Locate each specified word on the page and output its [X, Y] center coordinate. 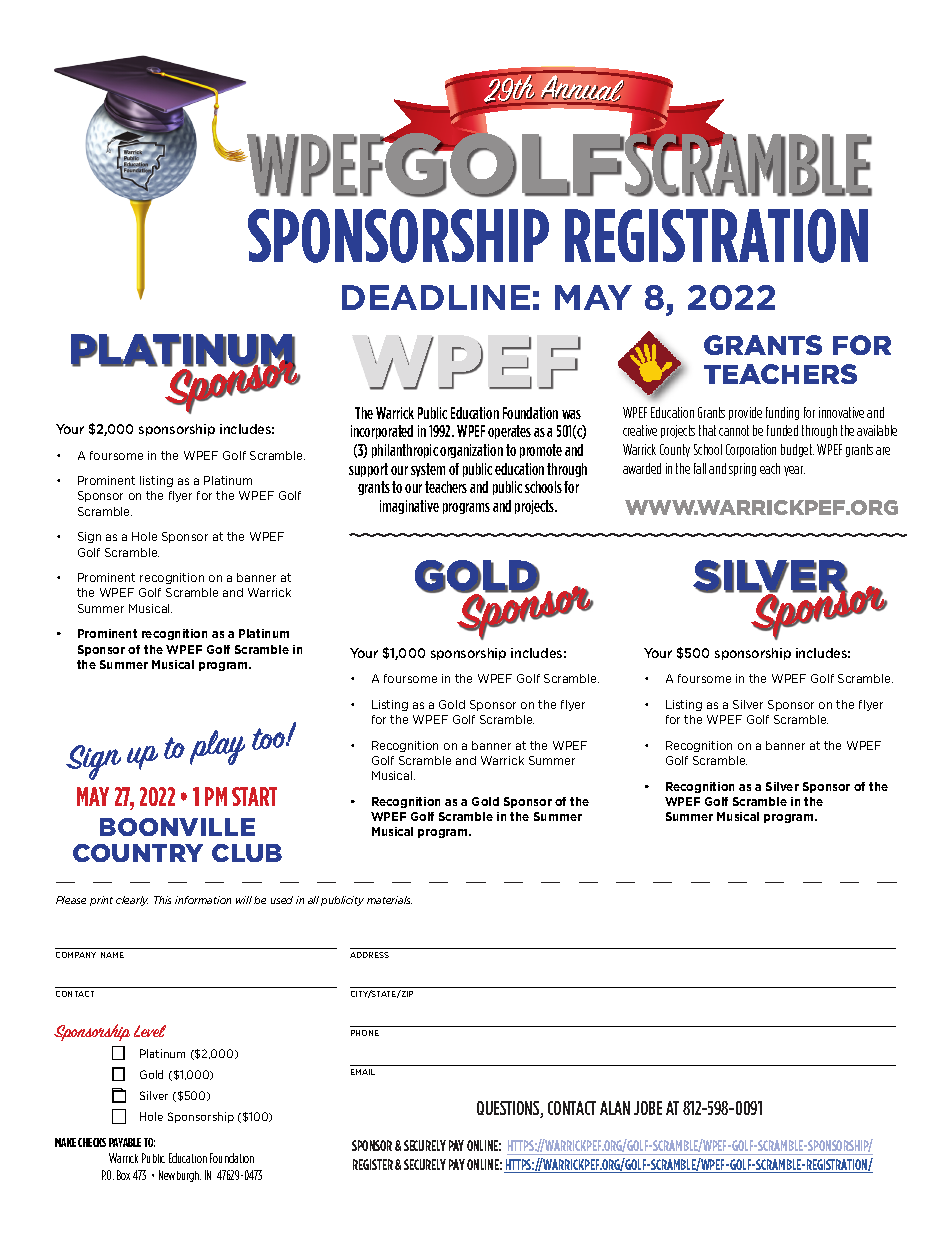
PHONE [365, 1033]
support [368, 470]
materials [389, 900]
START [254, 796]
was [571, 414]
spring [742, 469]
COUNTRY [138, 853]
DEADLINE [436, 297]
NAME [112, 955]
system [428, 470]
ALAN [615, 1108]
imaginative [409, 507]
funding [782, 413]
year [794, 471]
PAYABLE [125, 1142]
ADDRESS [369, 955]
